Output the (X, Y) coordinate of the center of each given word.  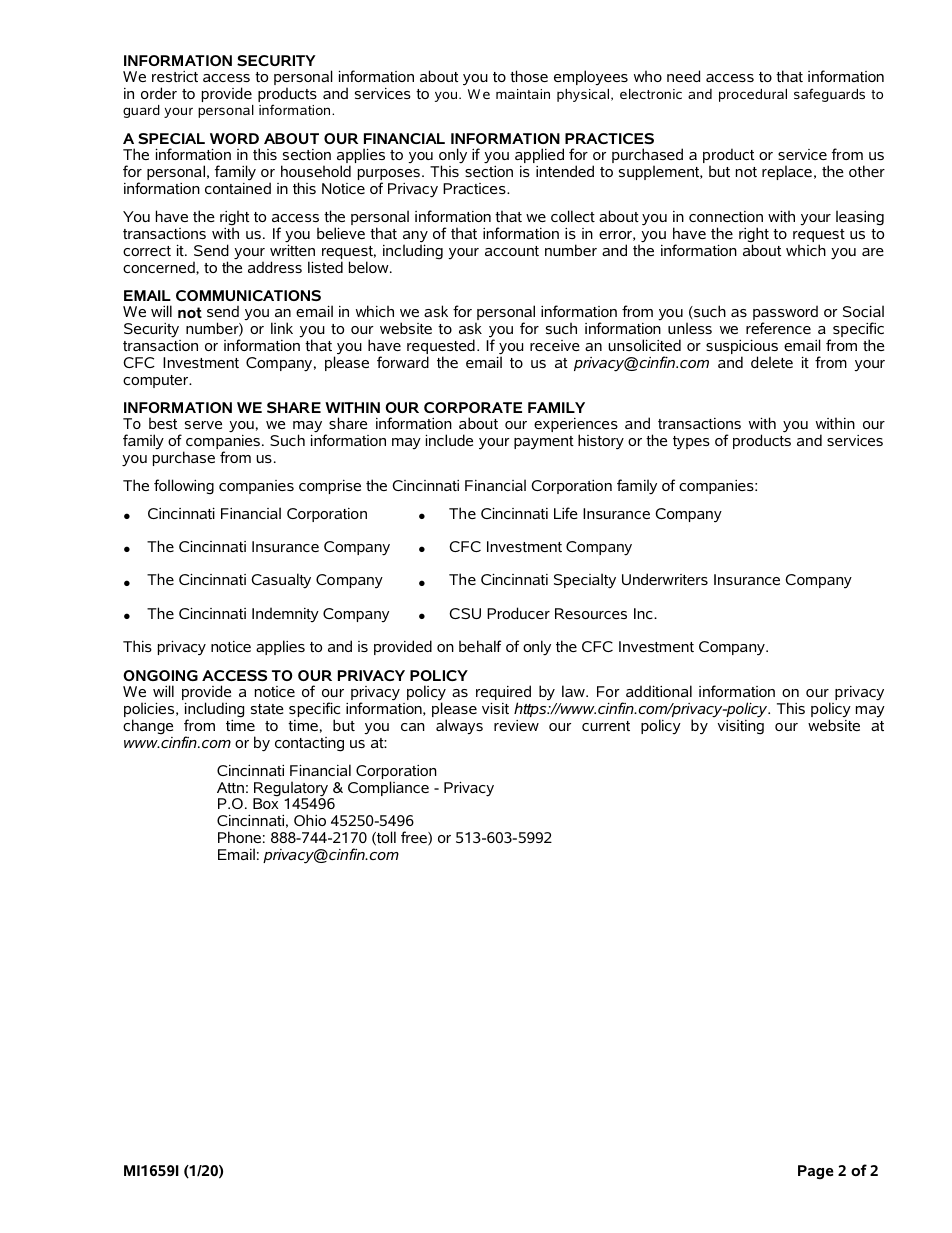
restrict (175, 76)
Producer (518, 613)
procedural (753, 95)
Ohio (310, 820)
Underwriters (665, 579)
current (606, 726)
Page (816, 1172)
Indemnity (285, 614)
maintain (523, 94)
